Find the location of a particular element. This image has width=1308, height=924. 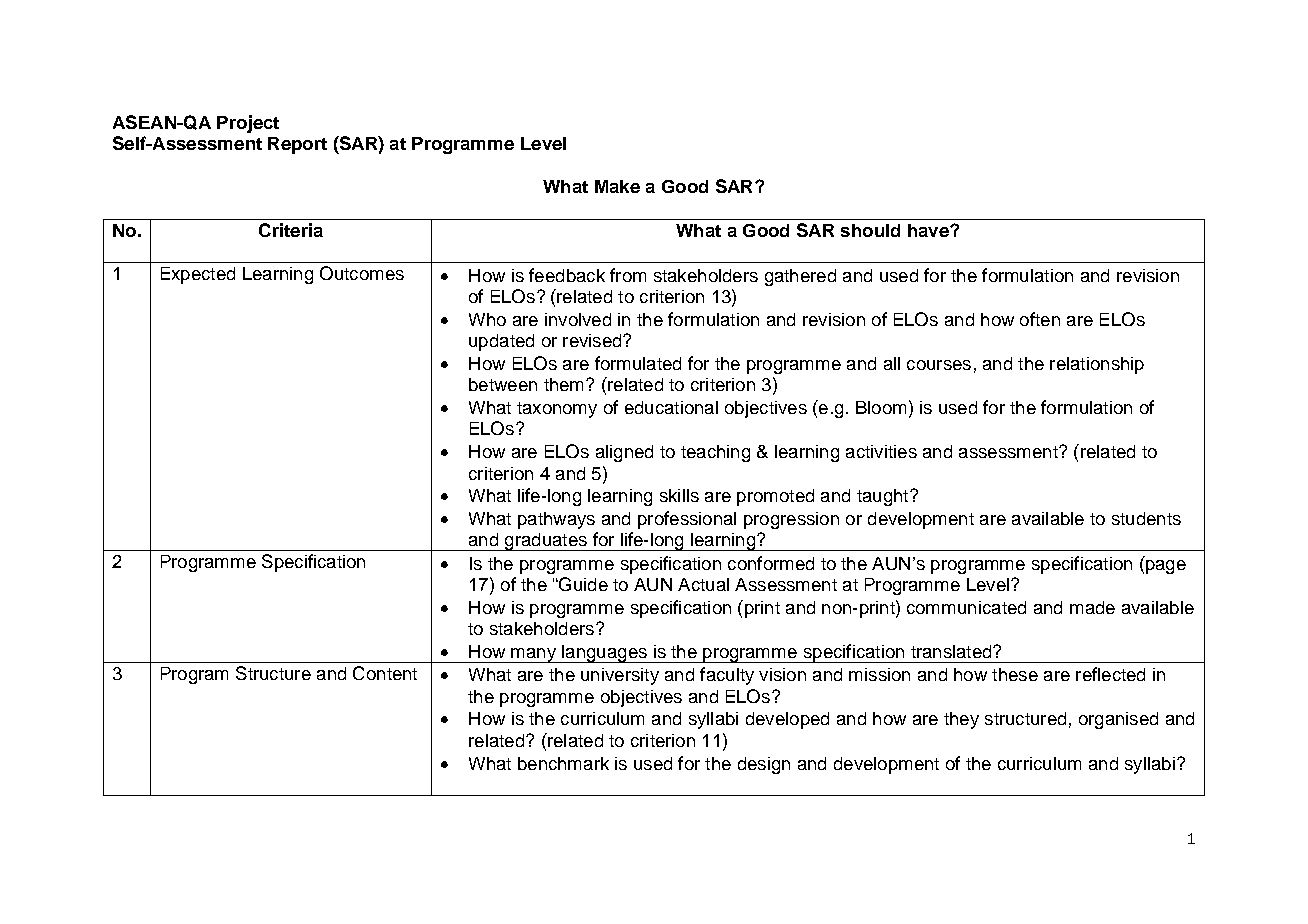

Make is located at coordinates (617, 186).
